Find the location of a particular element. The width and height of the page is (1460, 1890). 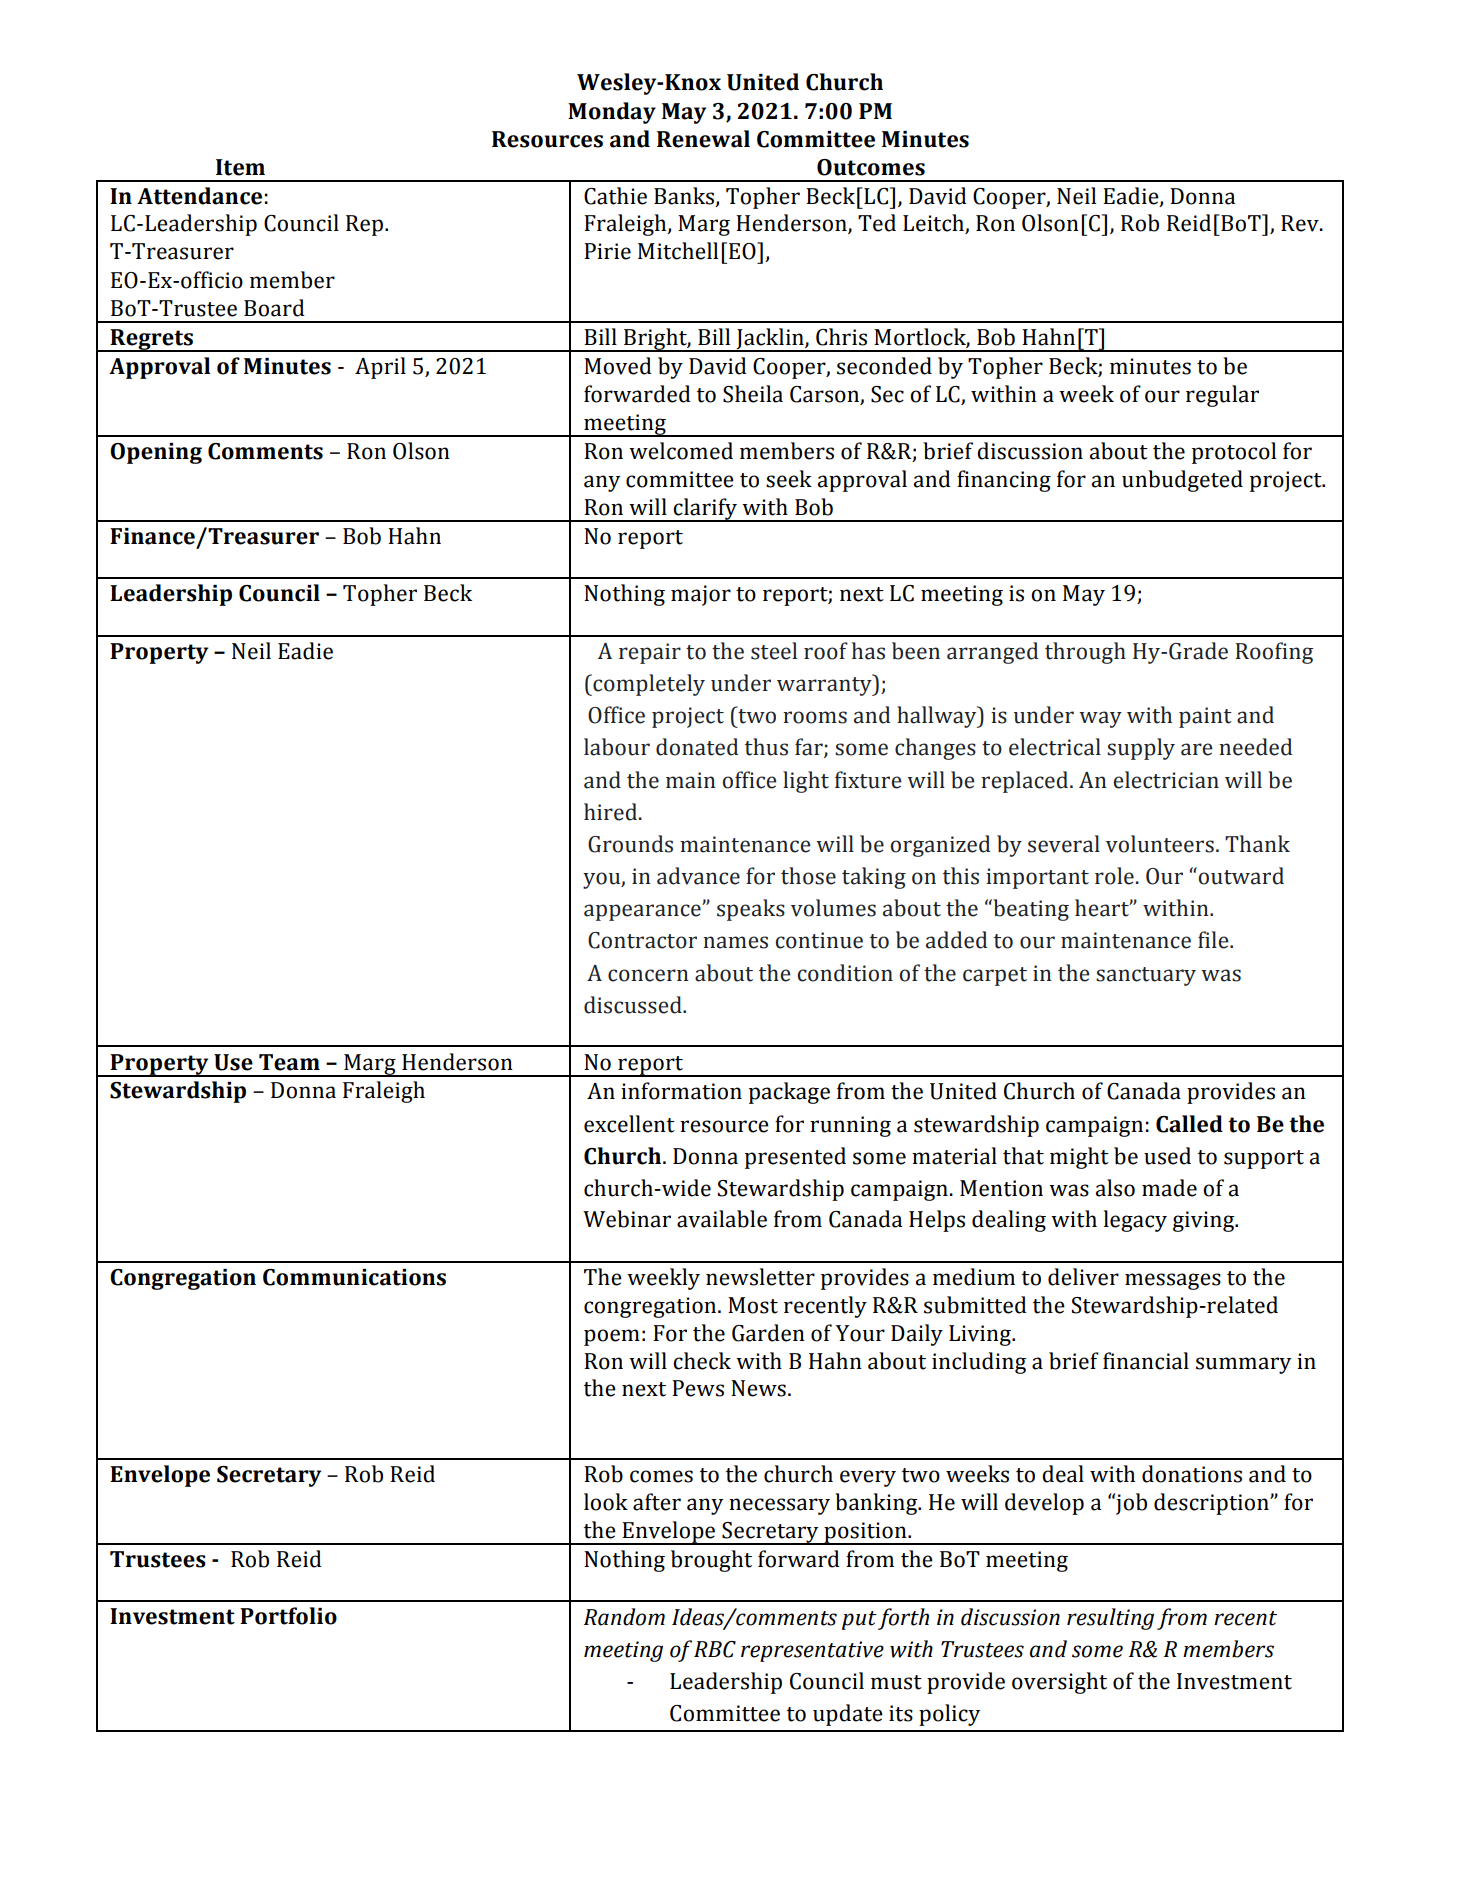

financial is located at coordinates (1146, 1361).
